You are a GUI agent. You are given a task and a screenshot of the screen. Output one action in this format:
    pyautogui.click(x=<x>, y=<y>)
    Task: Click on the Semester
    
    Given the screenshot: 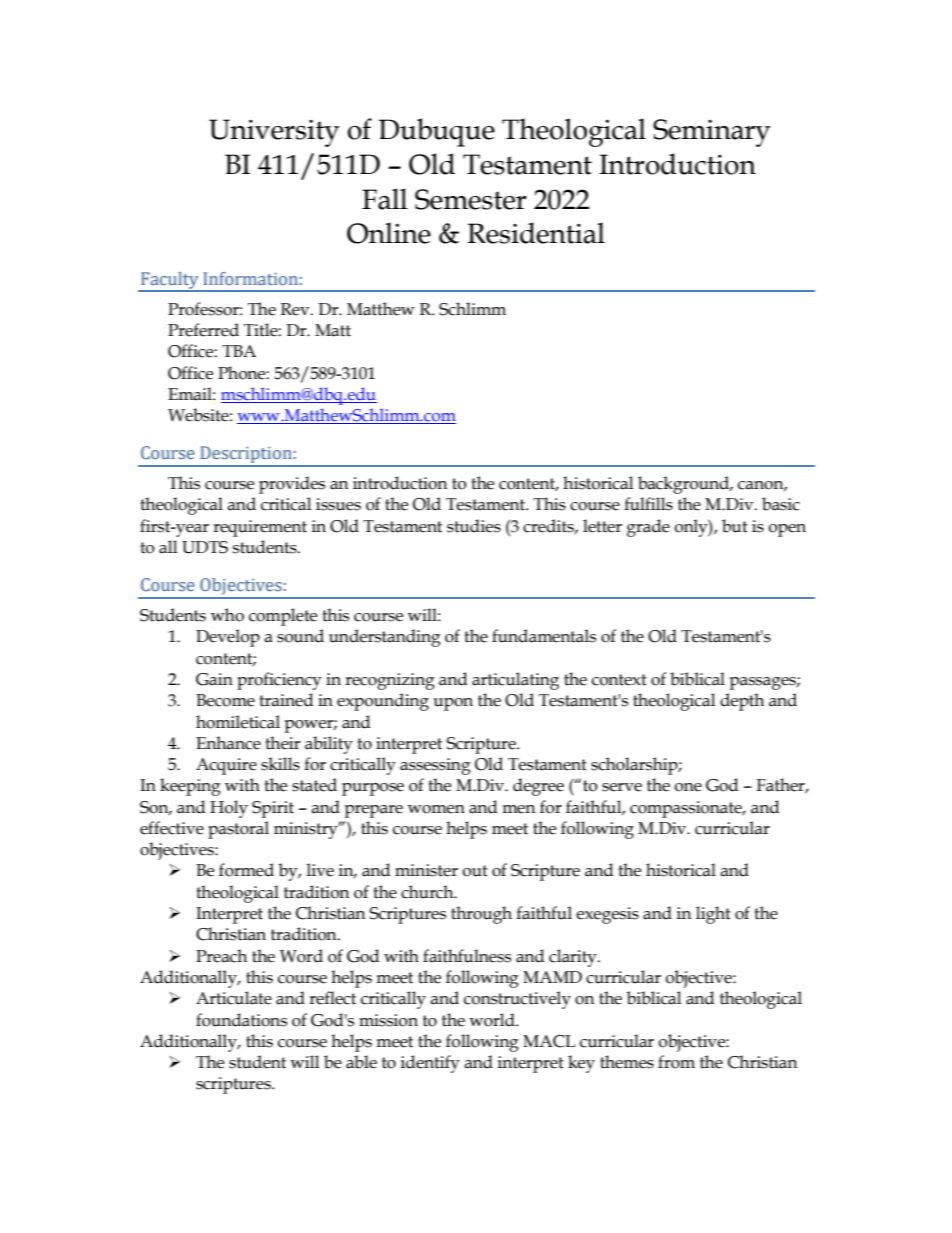 What is the action you would take?
    pyautogui.click(x=471, y=199)
